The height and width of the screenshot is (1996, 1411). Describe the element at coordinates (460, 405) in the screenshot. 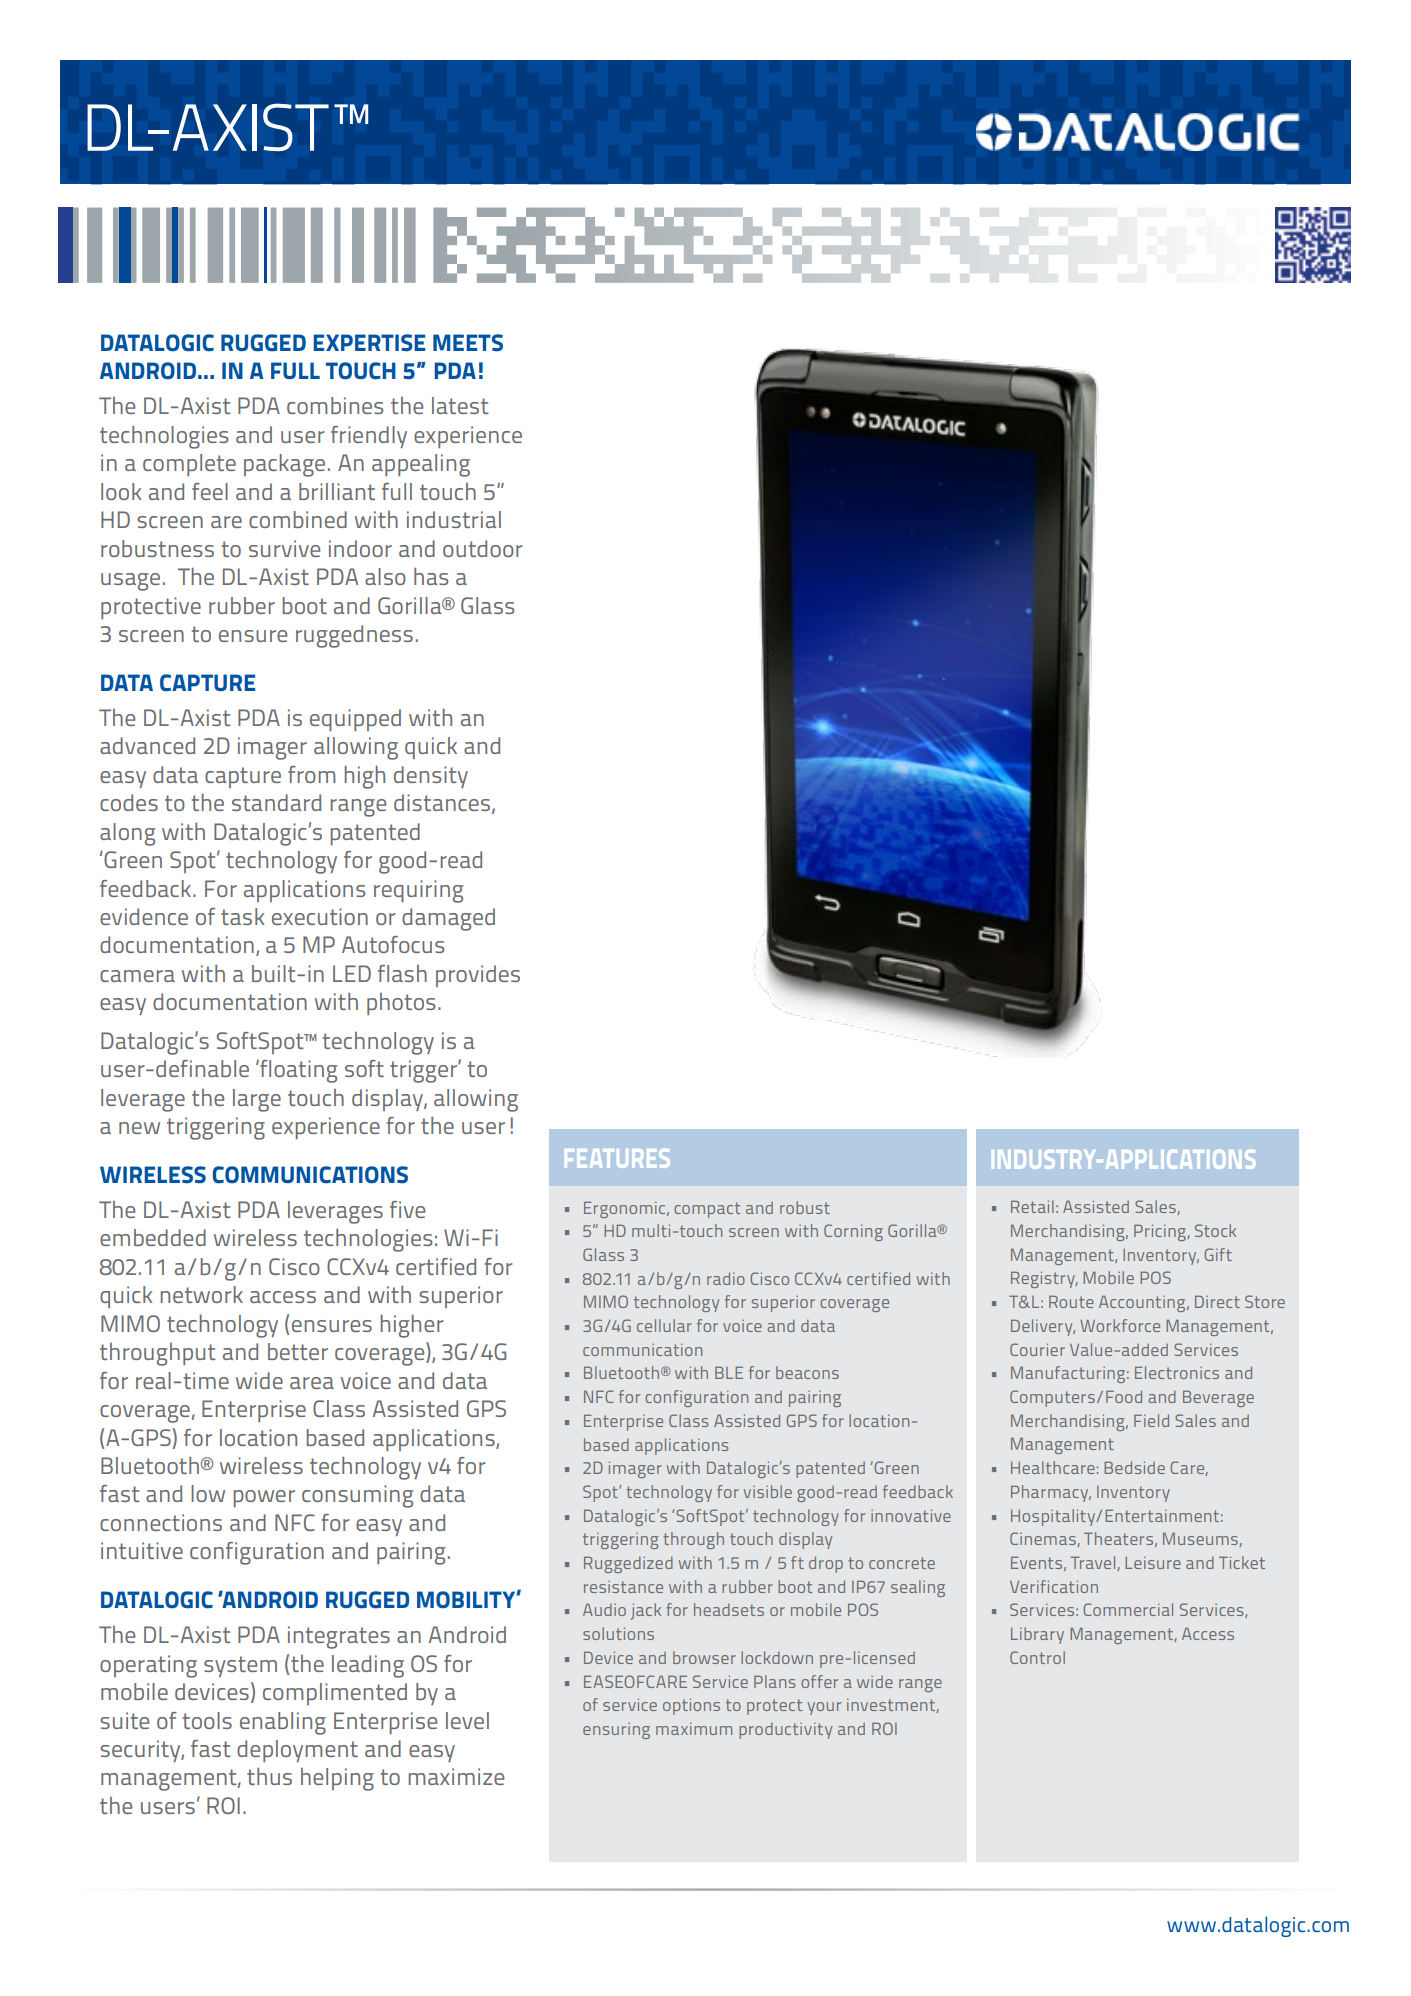

I see `latest` at that location.
